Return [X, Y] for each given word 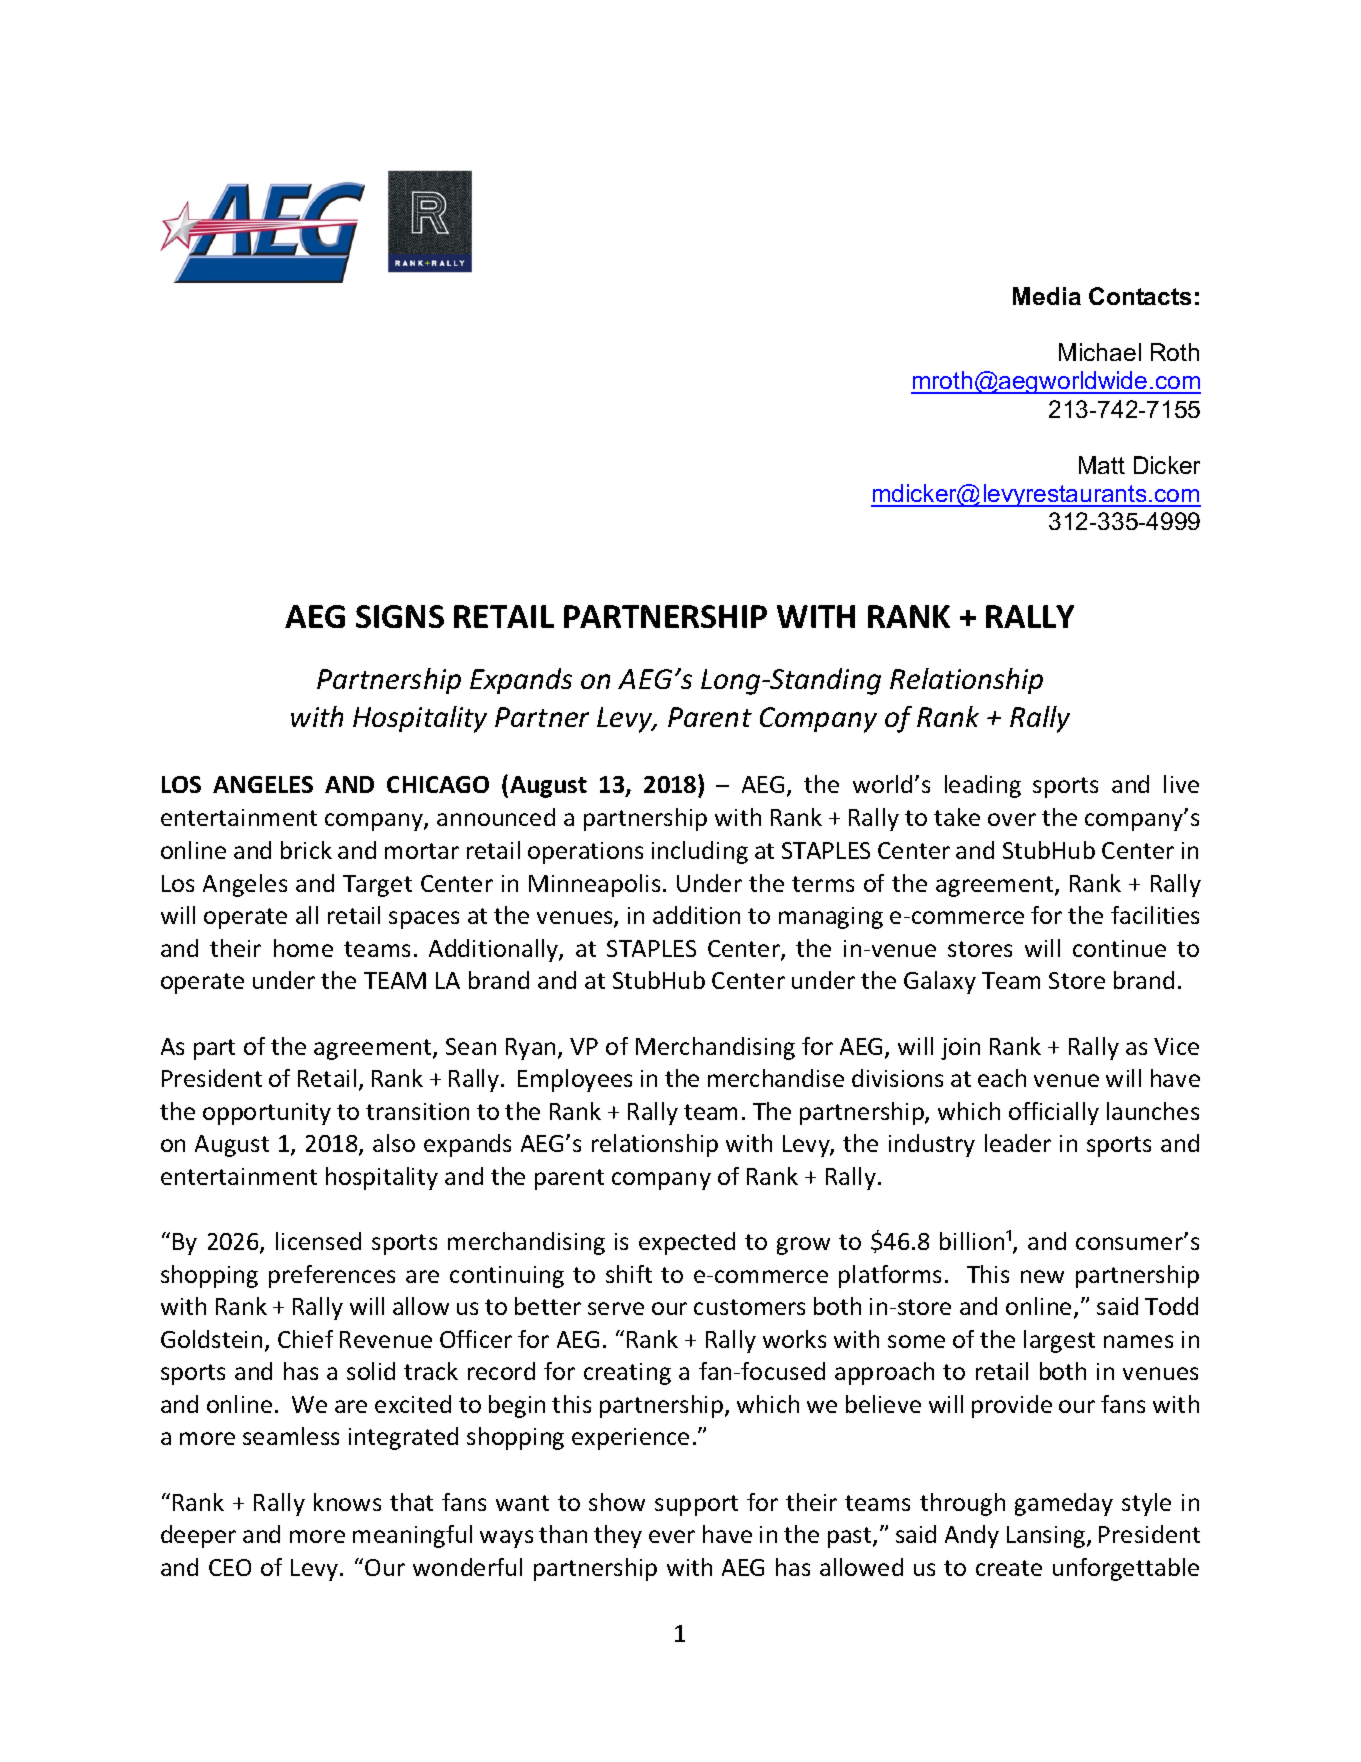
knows [347, 1502]
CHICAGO [438, 784]
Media [1047, 296]
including [700, 852]
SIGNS [400, 616]
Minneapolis [594, 885]
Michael [1100, 352]
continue [1119, 948]
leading [983, 786]
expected [687, 1243]
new [1042, 1276]
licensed [318, 1241]
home [303, 948]
